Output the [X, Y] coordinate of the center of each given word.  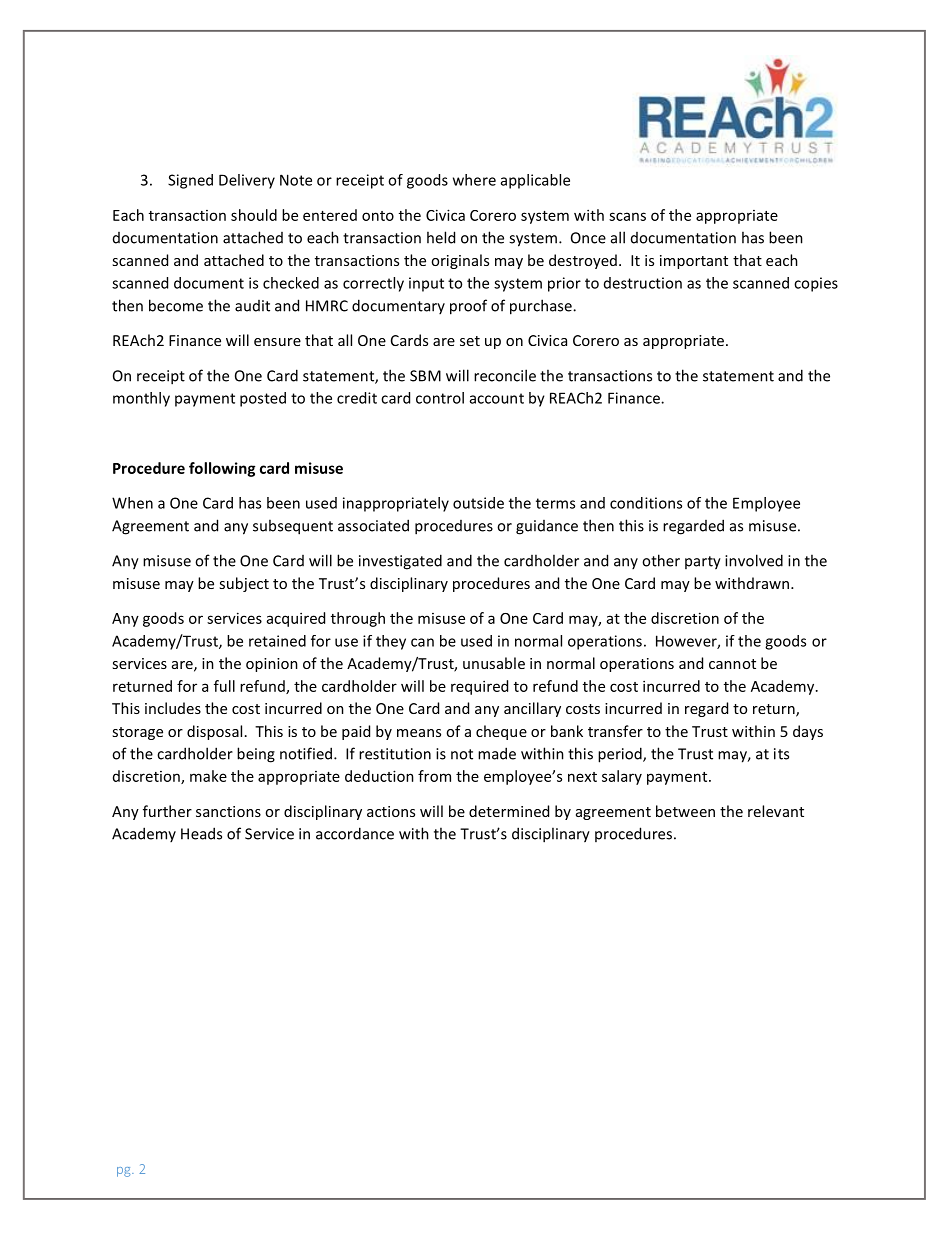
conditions [646, 503]
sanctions [228, 811]
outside [478, 503]
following [222, 469]
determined [509, 811]
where [474, 180]
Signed [190, 181]
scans [627, 216]
